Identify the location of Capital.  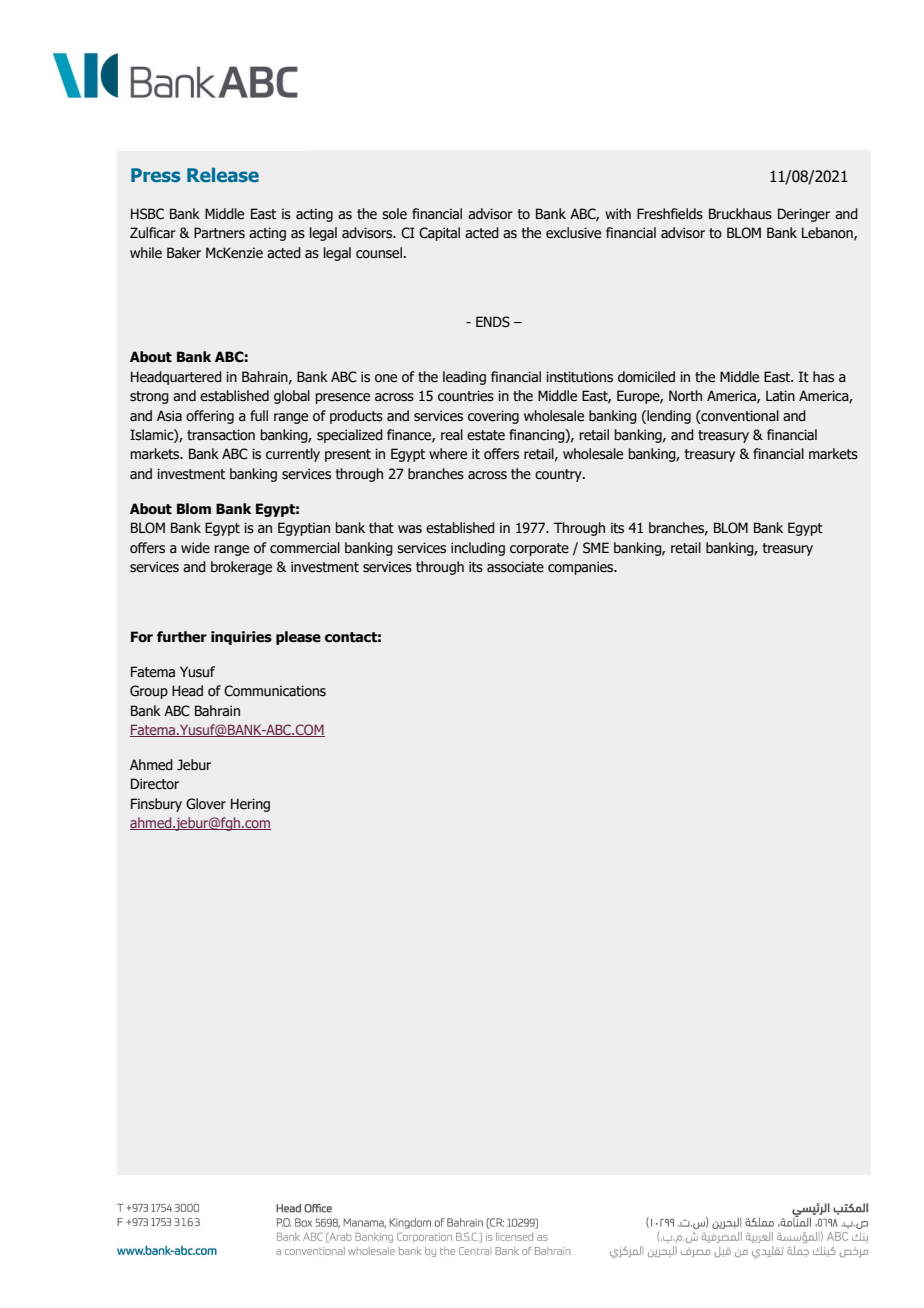
(439, 234).
